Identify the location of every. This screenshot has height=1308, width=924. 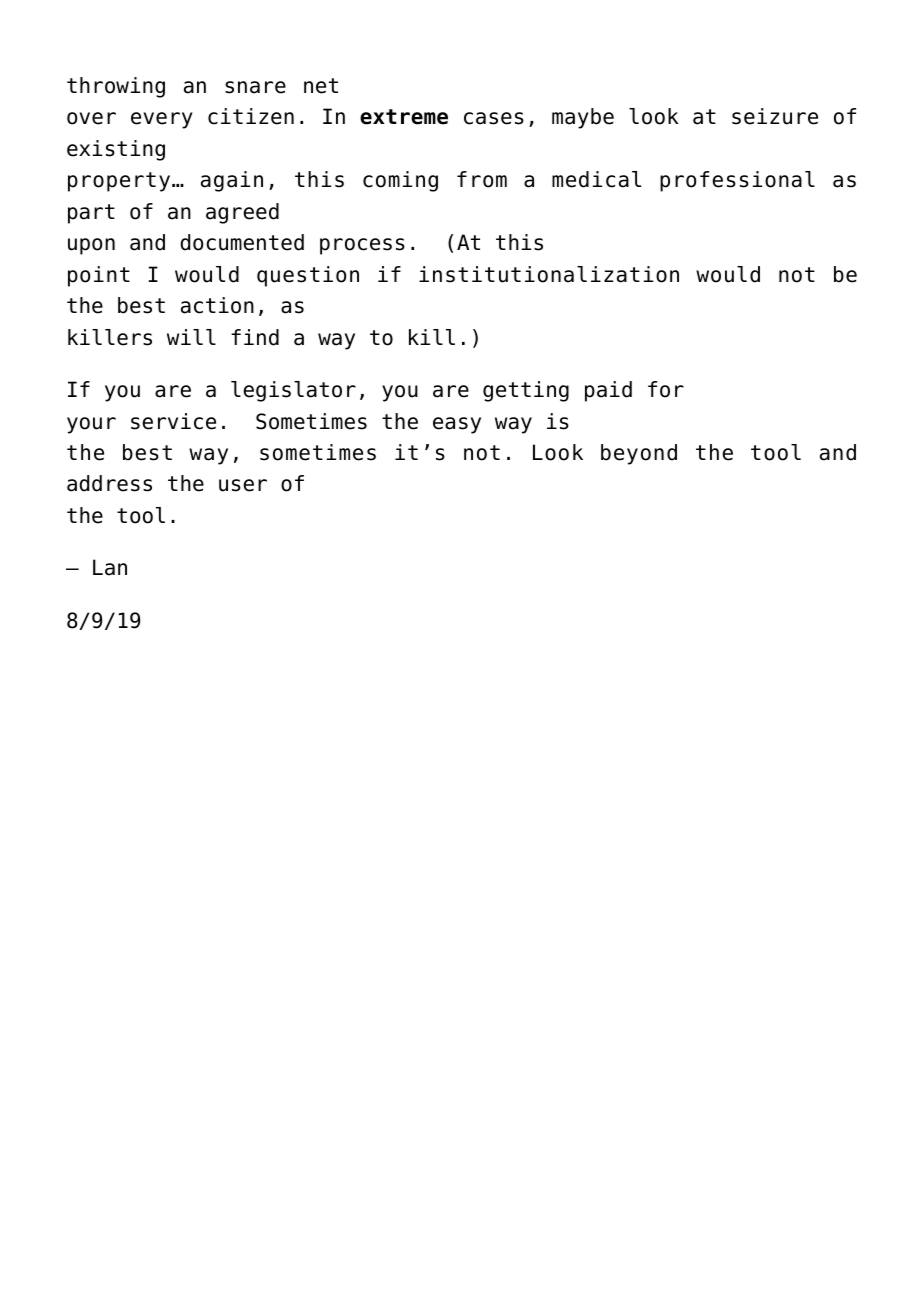
(162, 120).
